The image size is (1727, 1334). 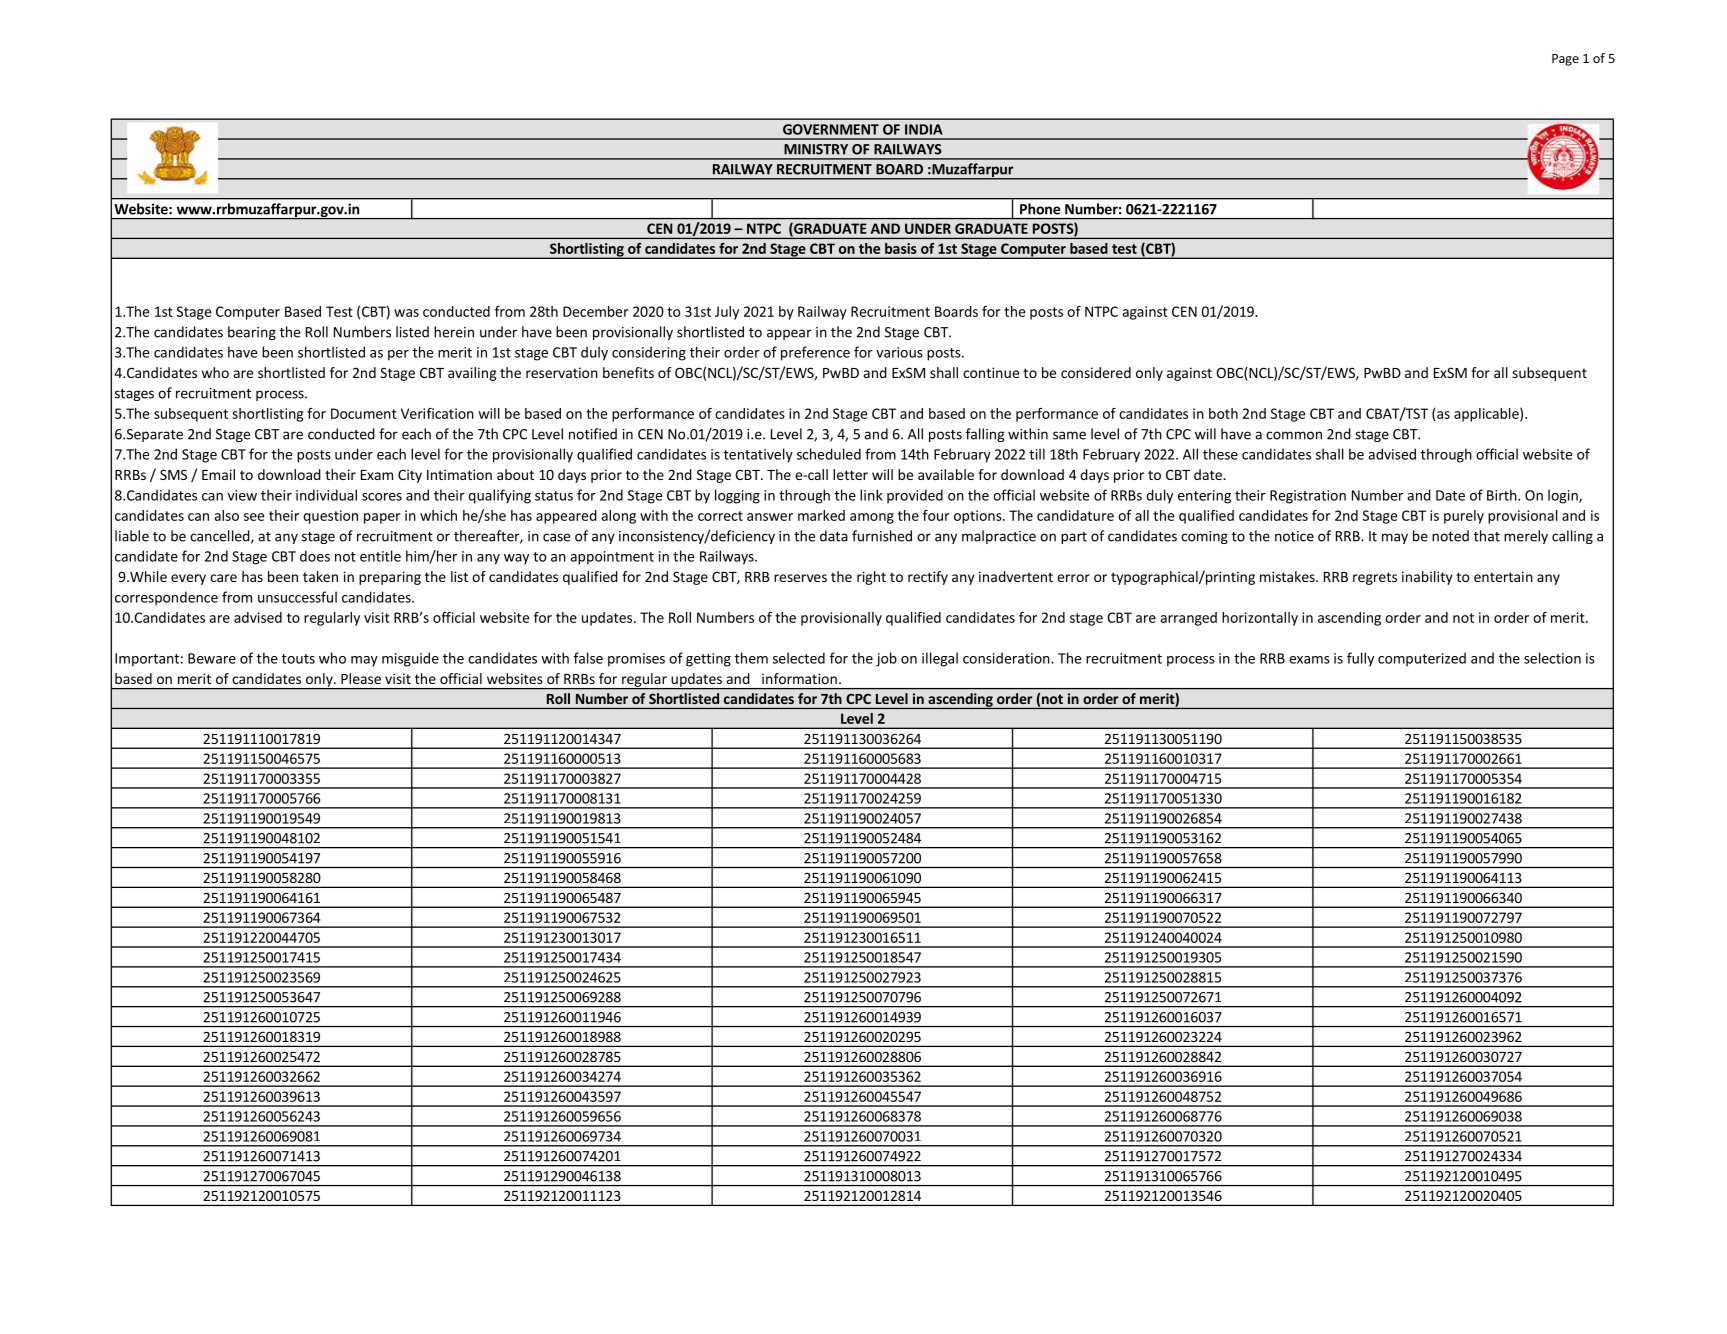 What do you see at coordinates (406, 313) in the image?
I see `was` at bounding box center [406, 313].
